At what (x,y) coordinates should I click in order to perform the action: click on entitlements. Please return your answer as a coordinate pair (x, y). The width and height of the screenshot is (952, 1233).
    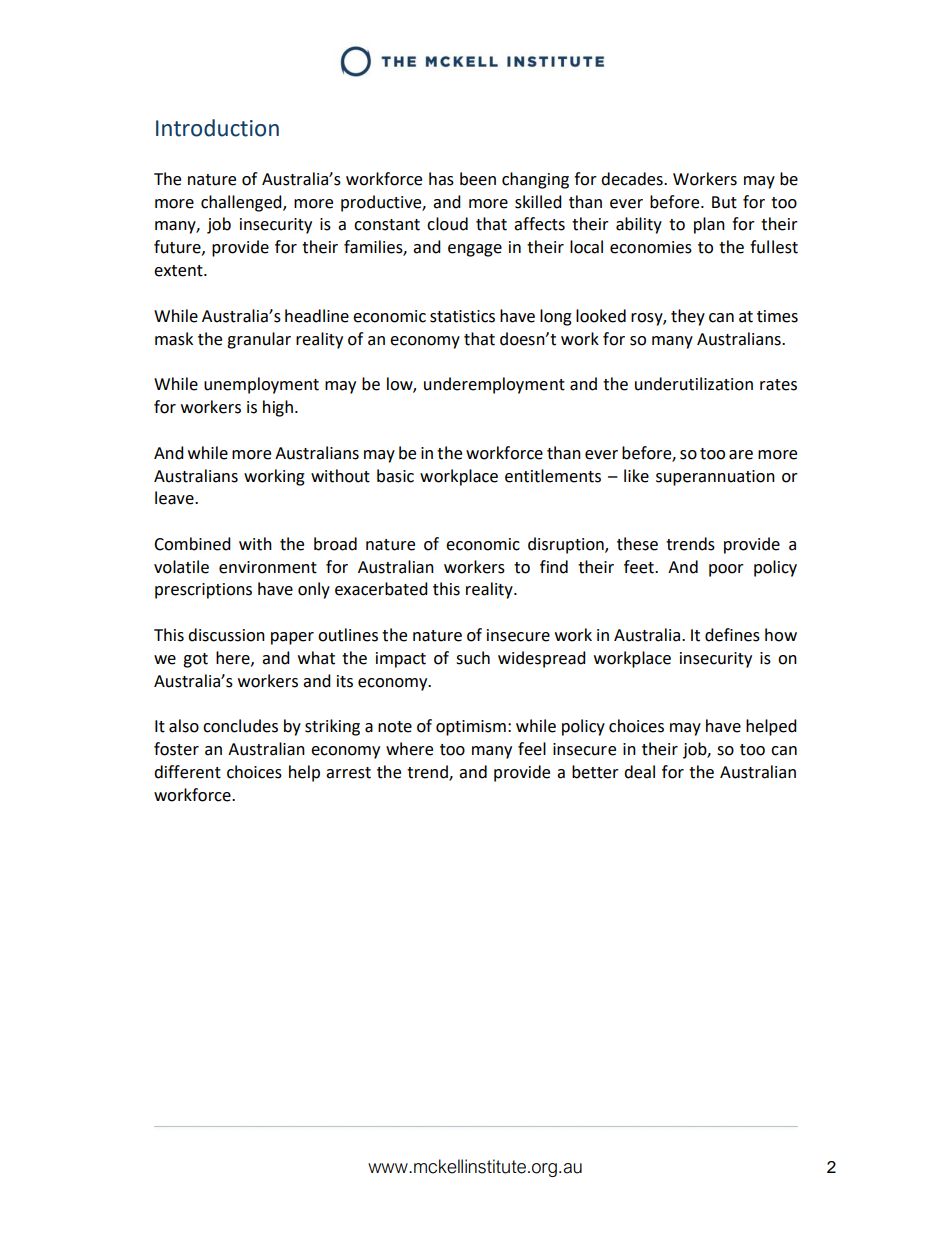
    Looking at the image, I should click on (553, 476).
